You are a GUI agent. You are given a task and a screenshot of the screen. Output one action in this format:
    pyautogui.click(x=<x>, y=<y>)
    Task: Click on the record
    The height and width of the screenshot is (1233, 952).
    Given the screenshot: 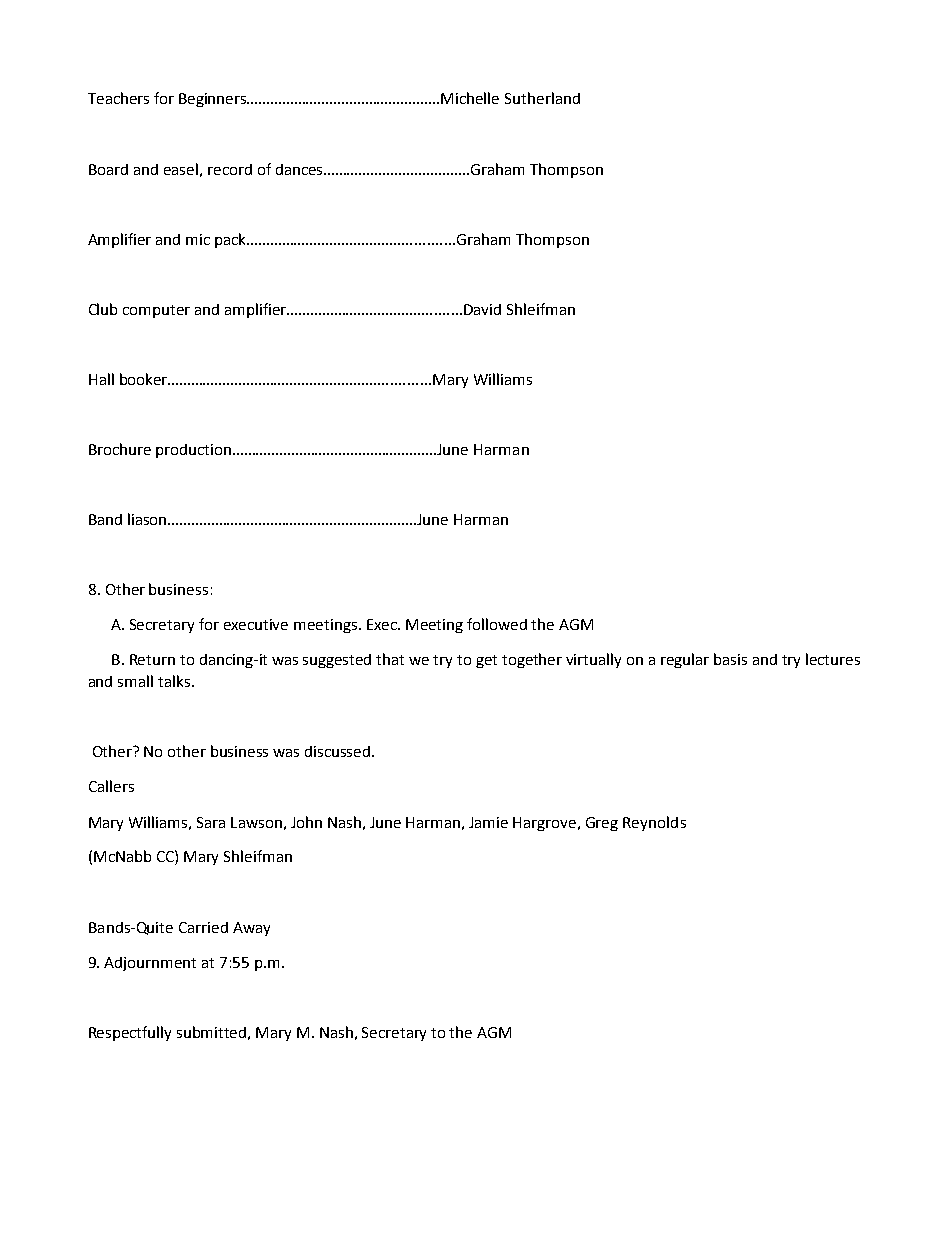 What is the action you would take?
    pyautogui.click(x=230, y=169)
